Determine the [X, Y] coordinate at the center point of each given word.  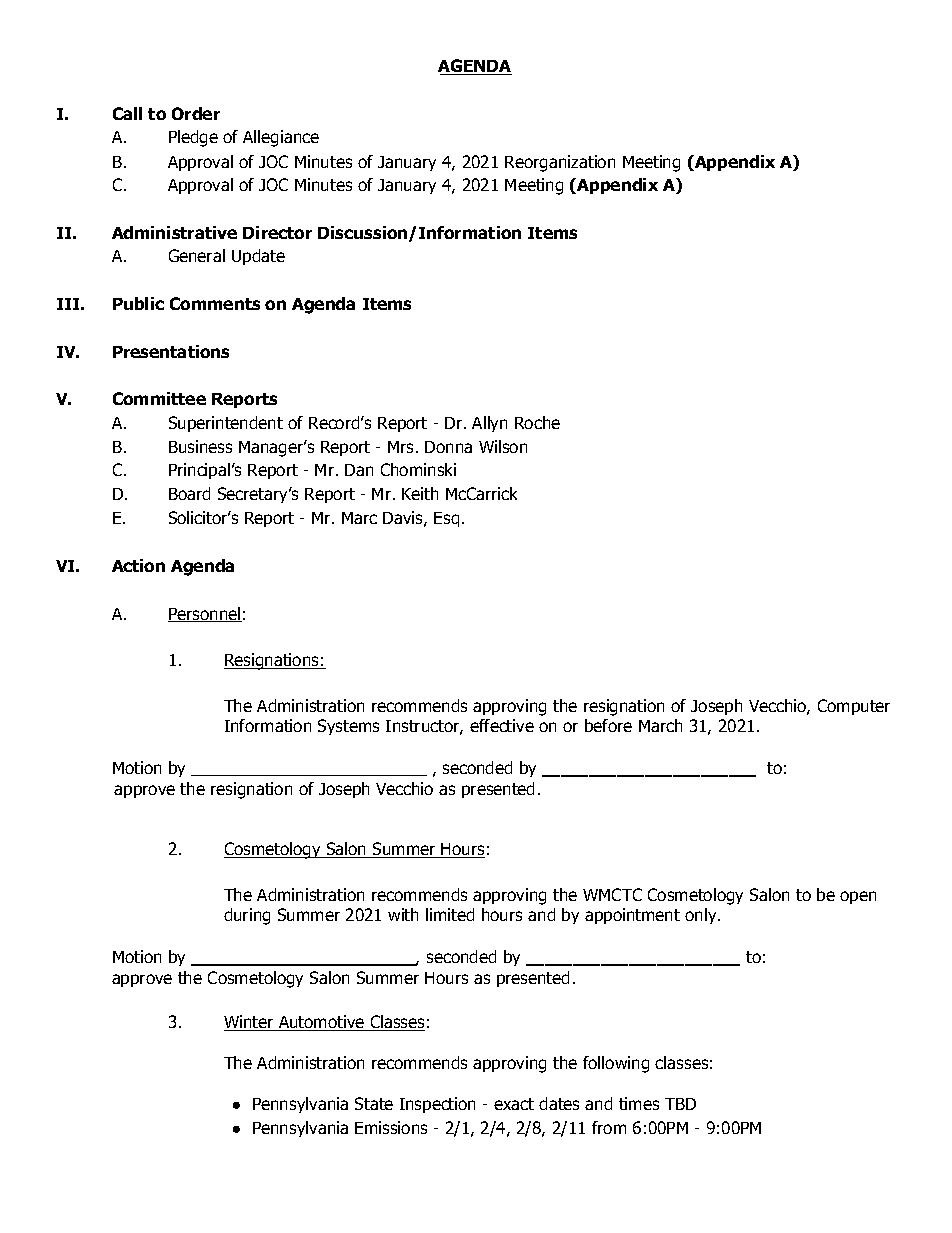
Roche [537, 422]
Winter [250, 1023]
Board [189, 493]
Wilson [503, 446]
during [247, 916]
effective [502, 725]
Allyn [489, 424]
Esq [446, 519]
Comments [215, 303]
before [608, 725]
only [702, 916]
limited [450, 914]
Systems [348, 727]
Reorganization [560, 163]
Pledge [193, 138]
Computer [854, 707]
